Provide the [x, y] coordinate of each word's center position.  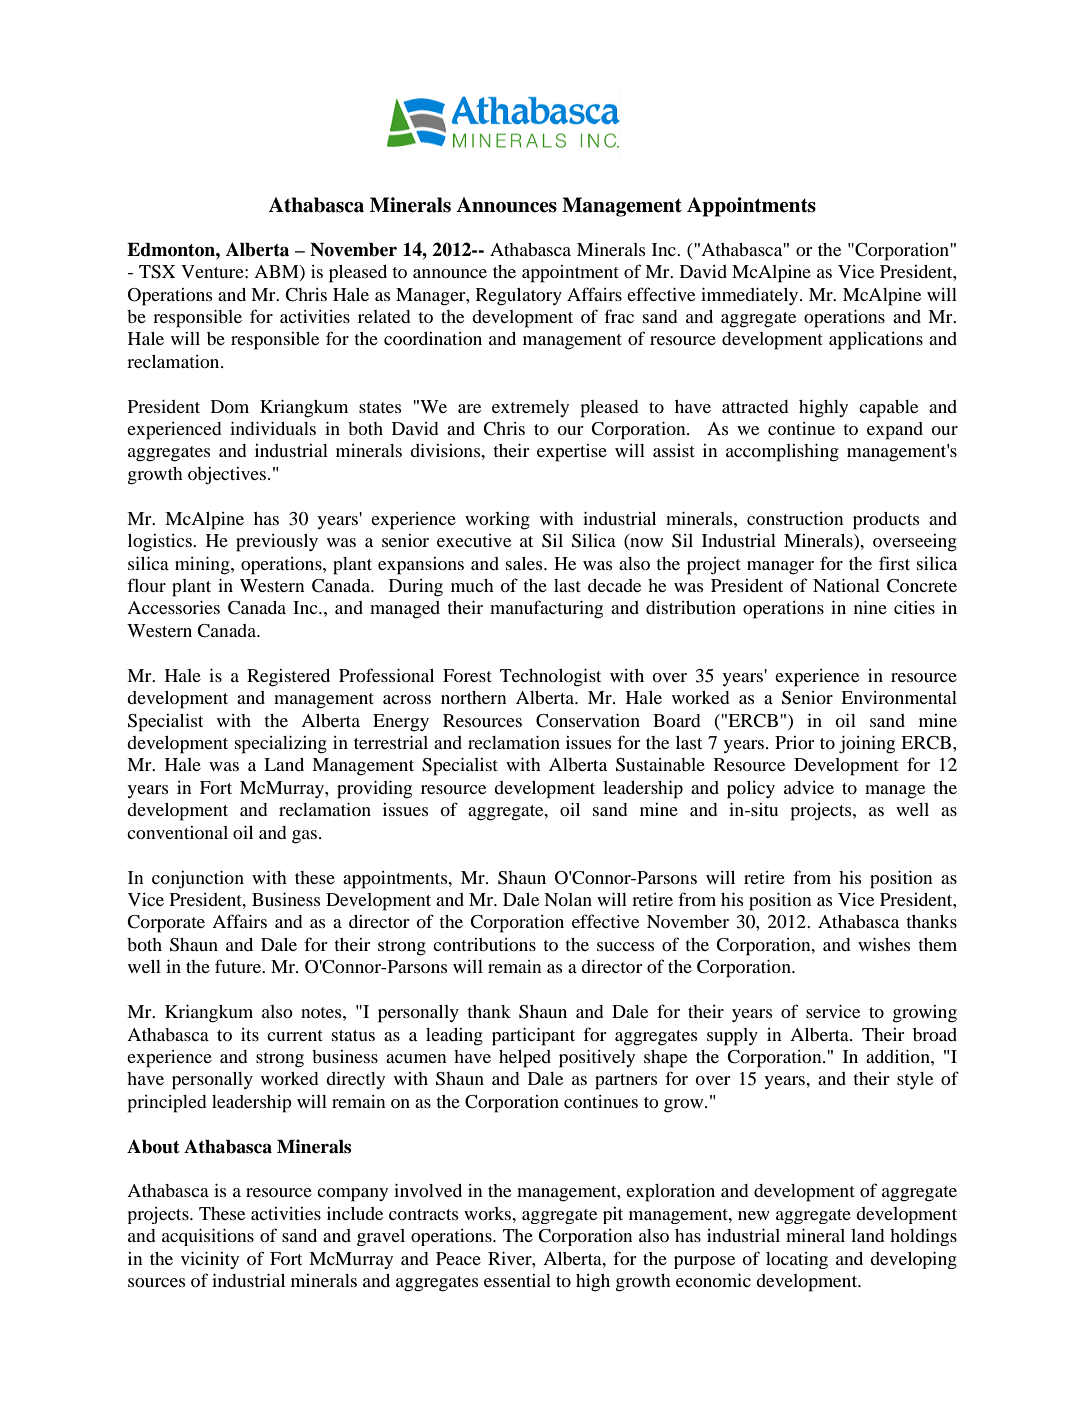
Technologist [550, 678]
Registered [288, 678]
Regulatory [519, 297]
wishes [884, 944]
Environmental [899, 697]
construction [795, 518]
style [915, 1081]
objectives [228, 476]
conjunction [198, 880]
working [497, 521]
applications [876, 341]
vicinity [210, 1260]
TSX [157, 272]
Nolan [568, 899]
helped [525, 1059]
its [250, 1034]
